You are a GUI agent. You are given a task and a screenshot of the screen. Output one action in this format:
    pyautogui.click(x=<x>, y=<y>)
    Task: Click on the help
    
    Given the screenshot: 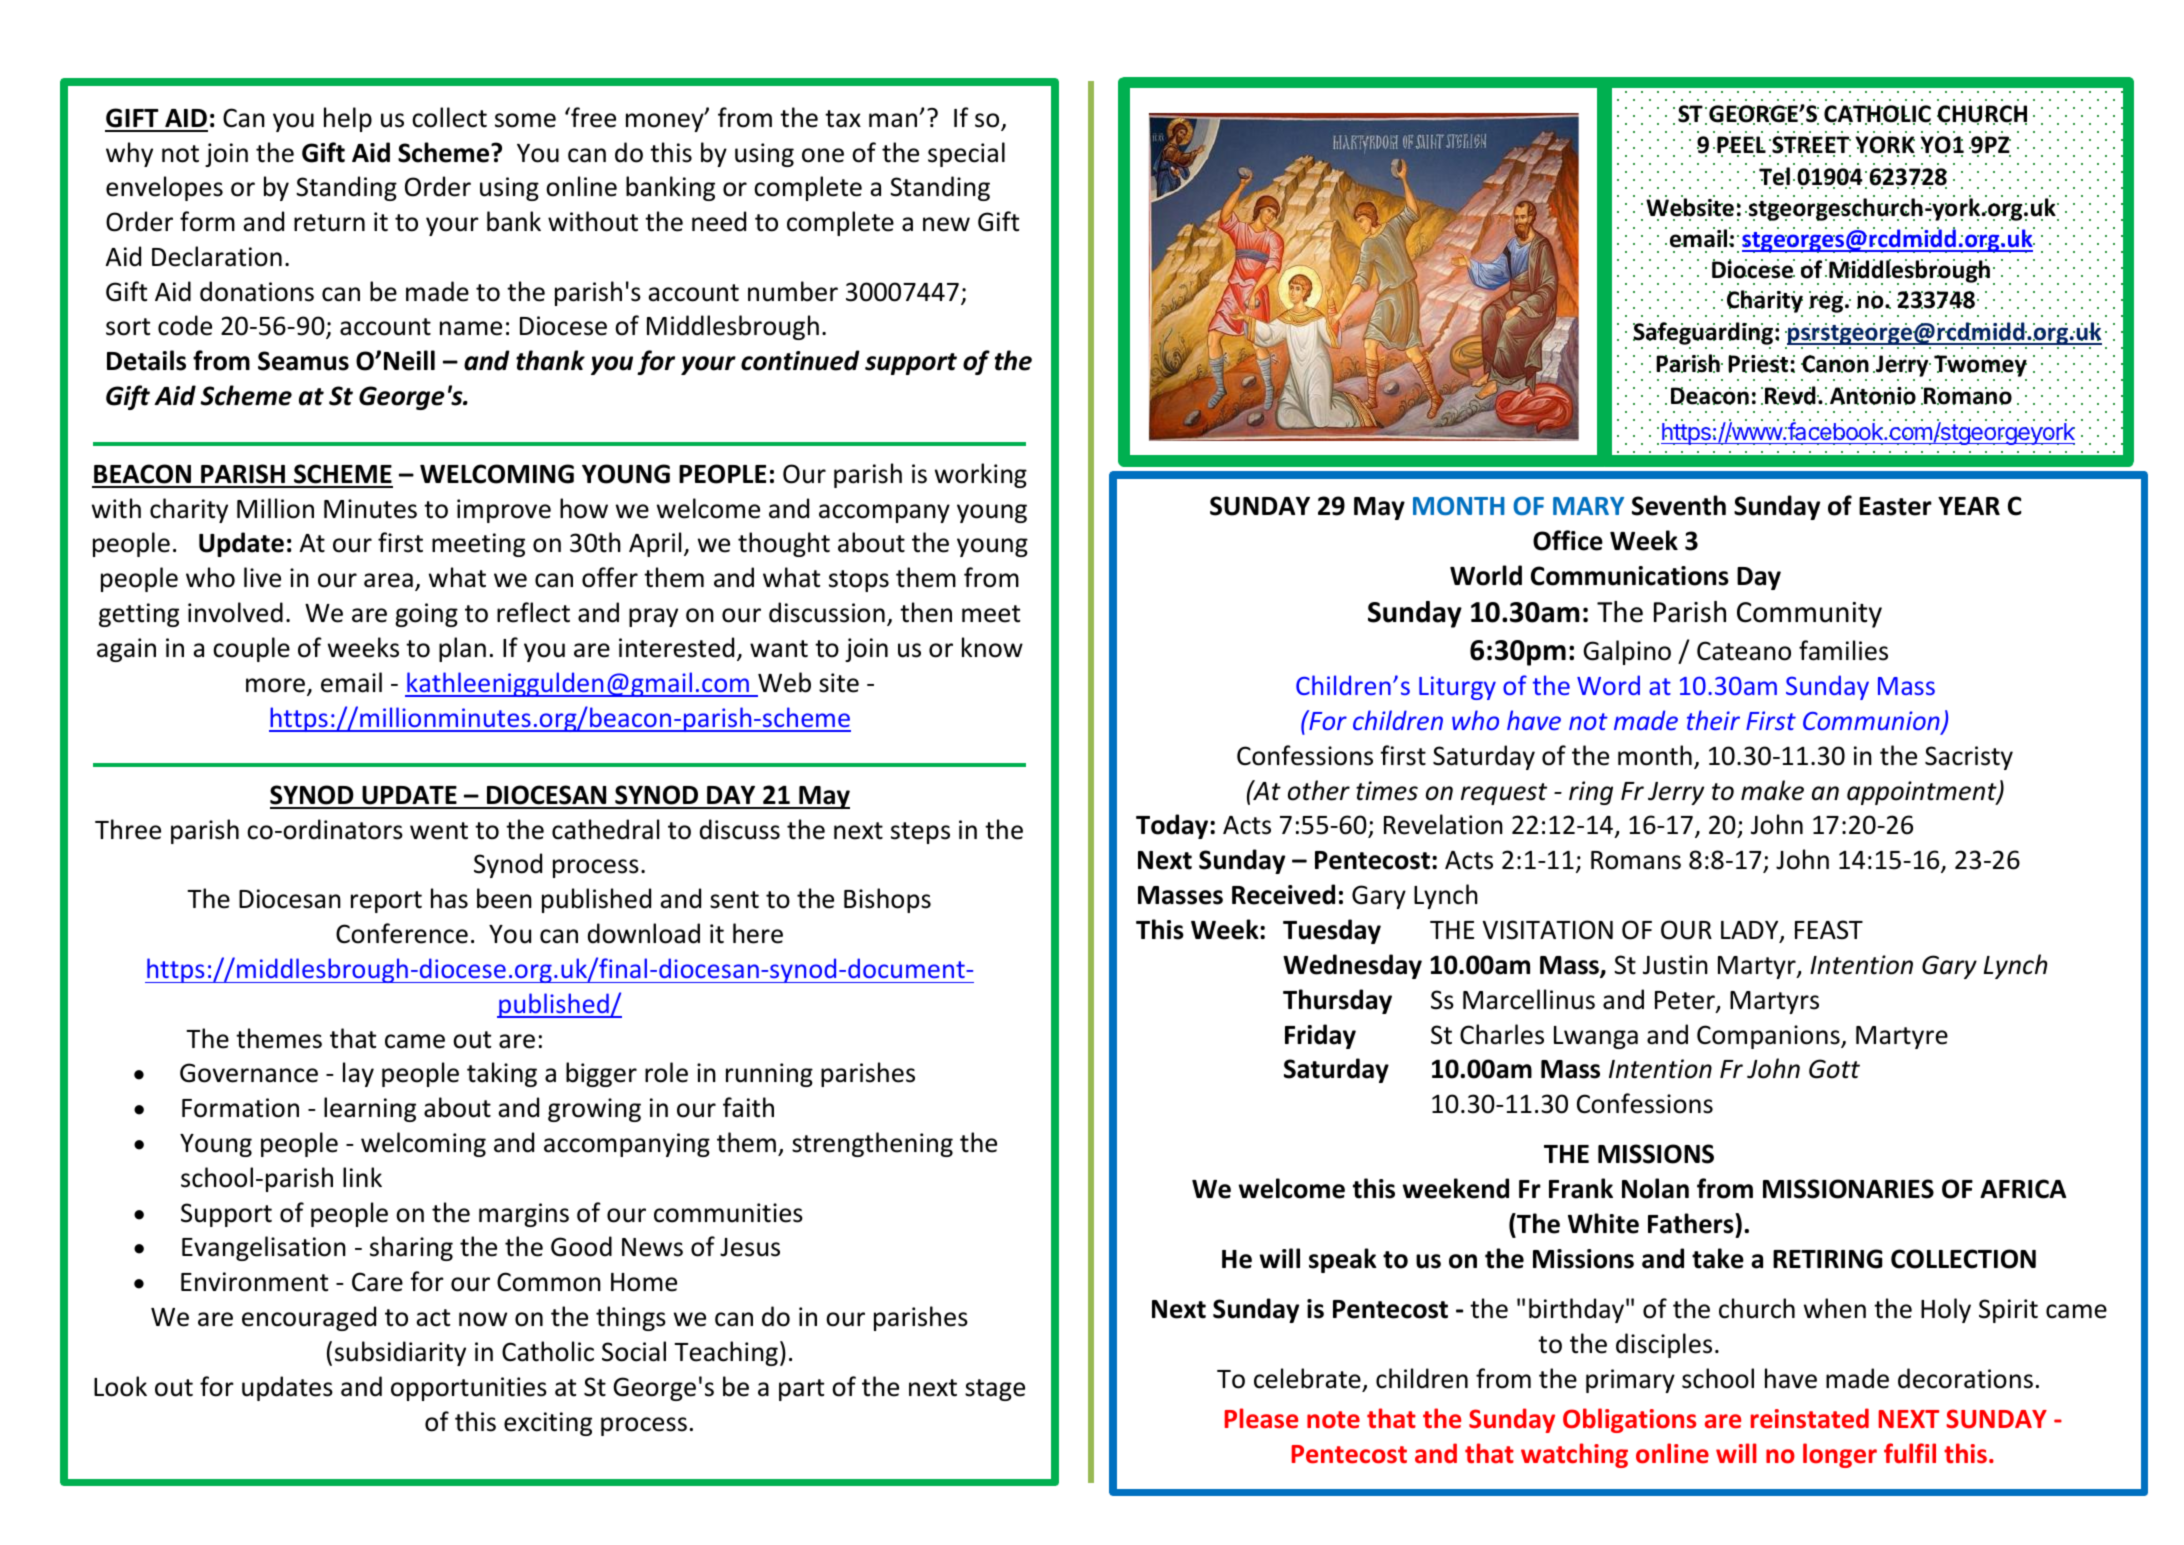 What is the action you would take?
    pyautogui.click(x=348, y=119)
